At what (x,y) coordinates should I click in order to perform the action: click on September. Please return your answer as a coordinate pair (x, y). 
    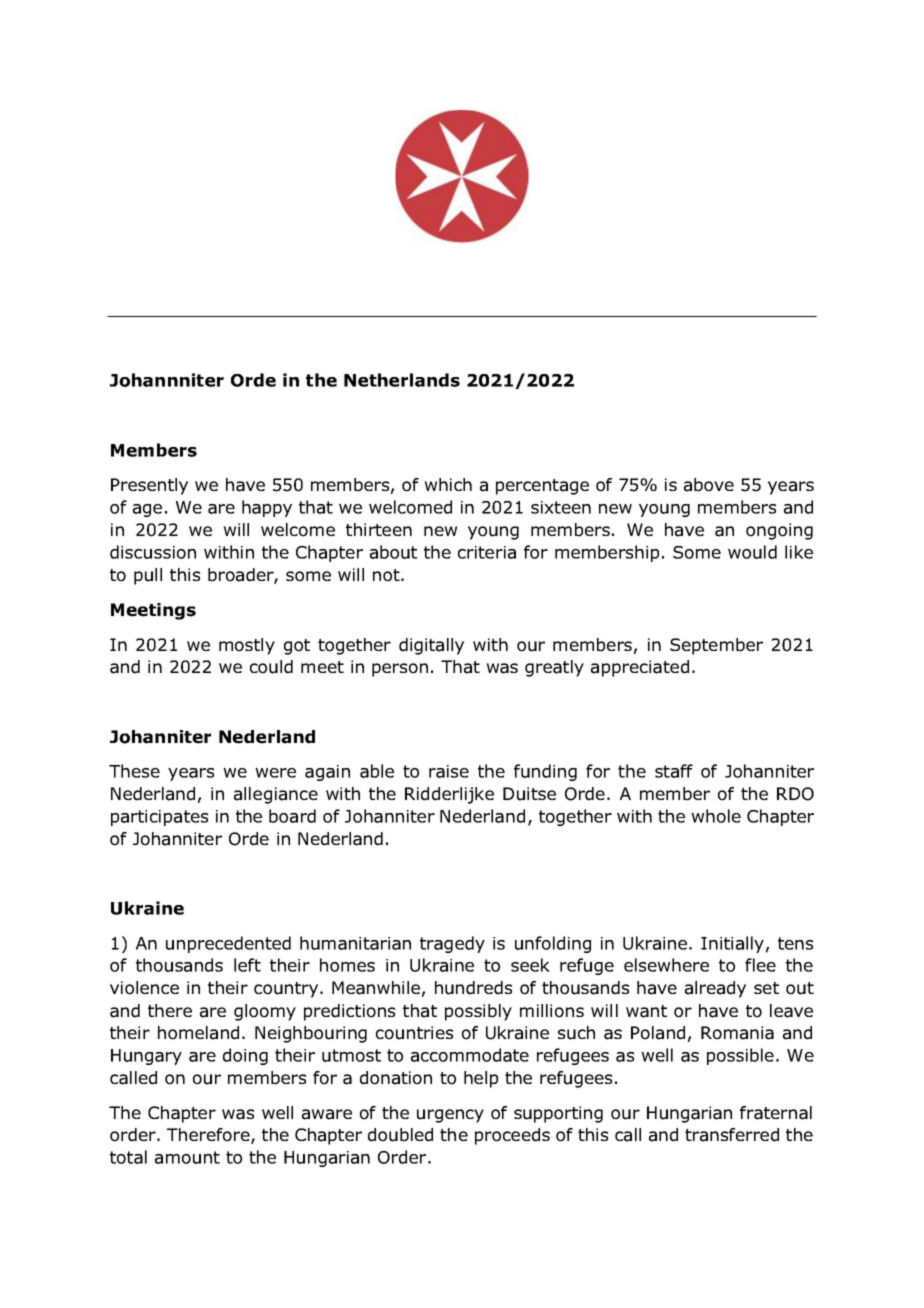
    Looking at the image, I should click on (716, 646).
